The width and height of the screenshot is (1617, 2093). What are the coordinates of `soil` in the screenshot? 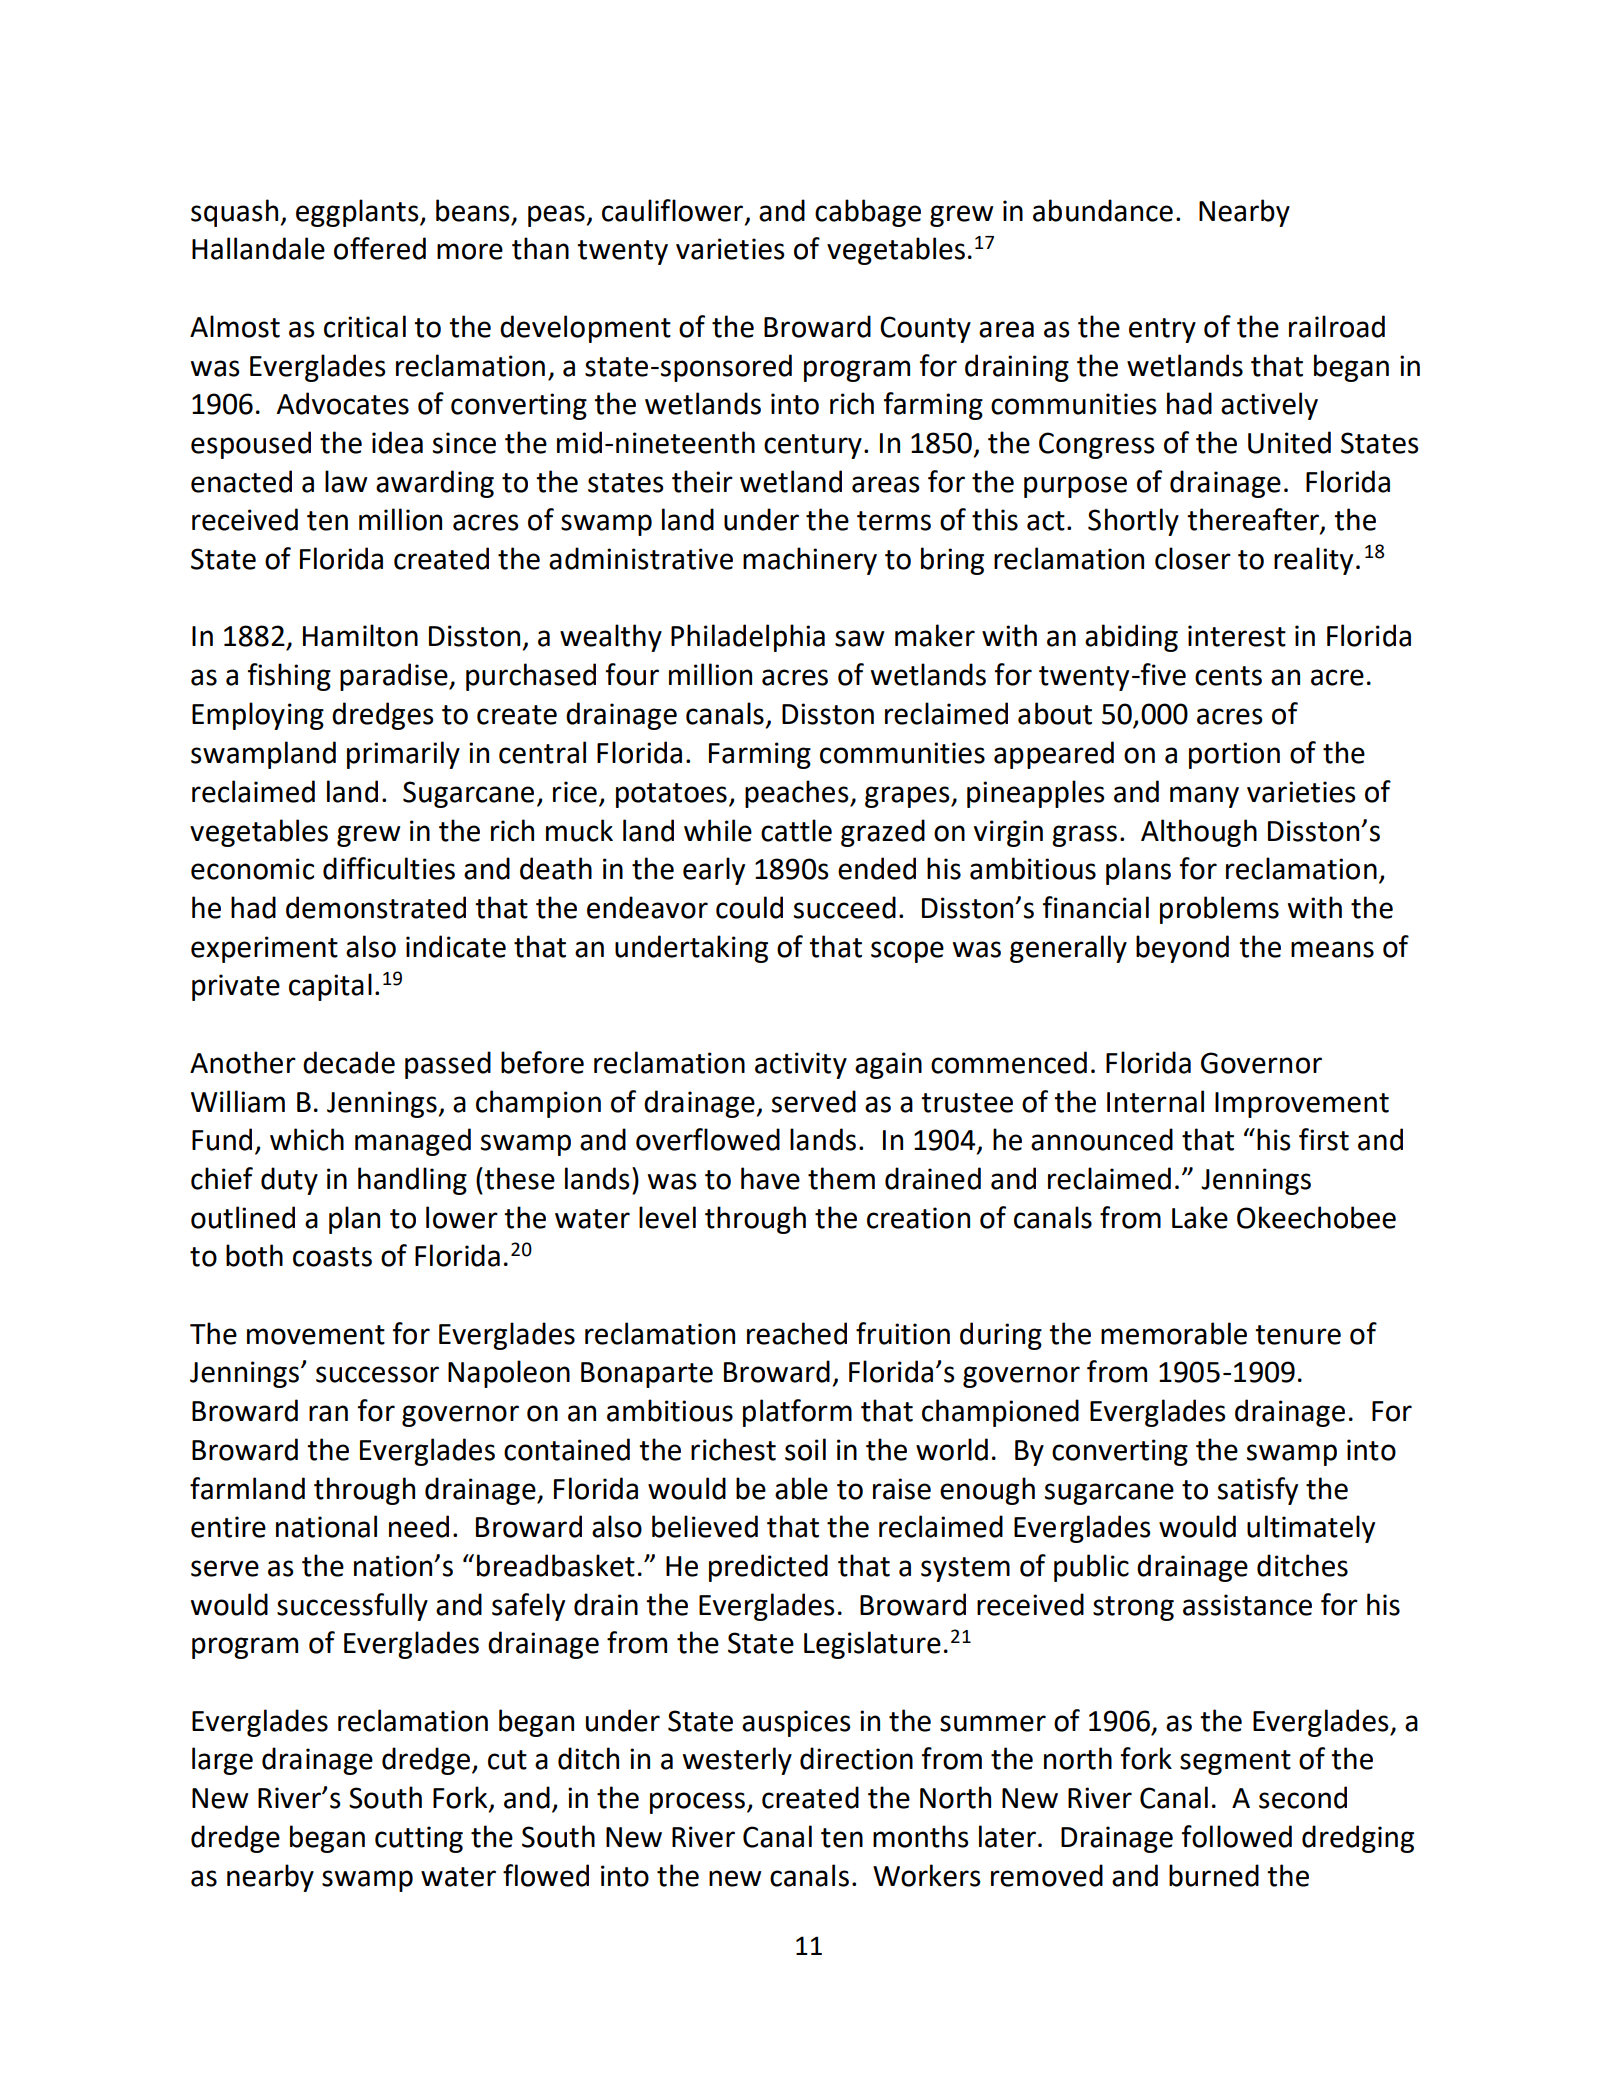 It's located at (805, 1449).
